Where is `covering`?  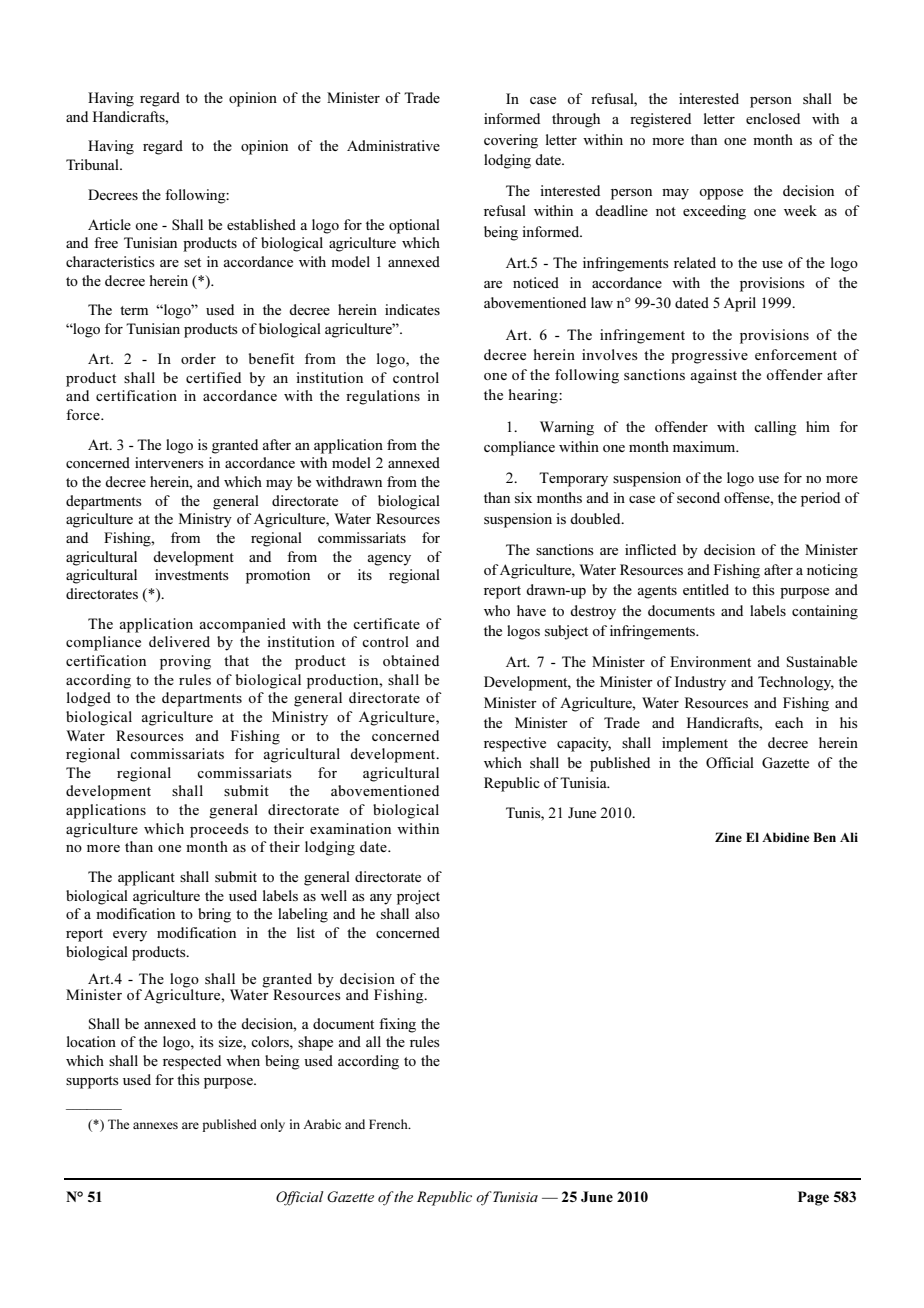
covering is located at coordinates (511, 141).
